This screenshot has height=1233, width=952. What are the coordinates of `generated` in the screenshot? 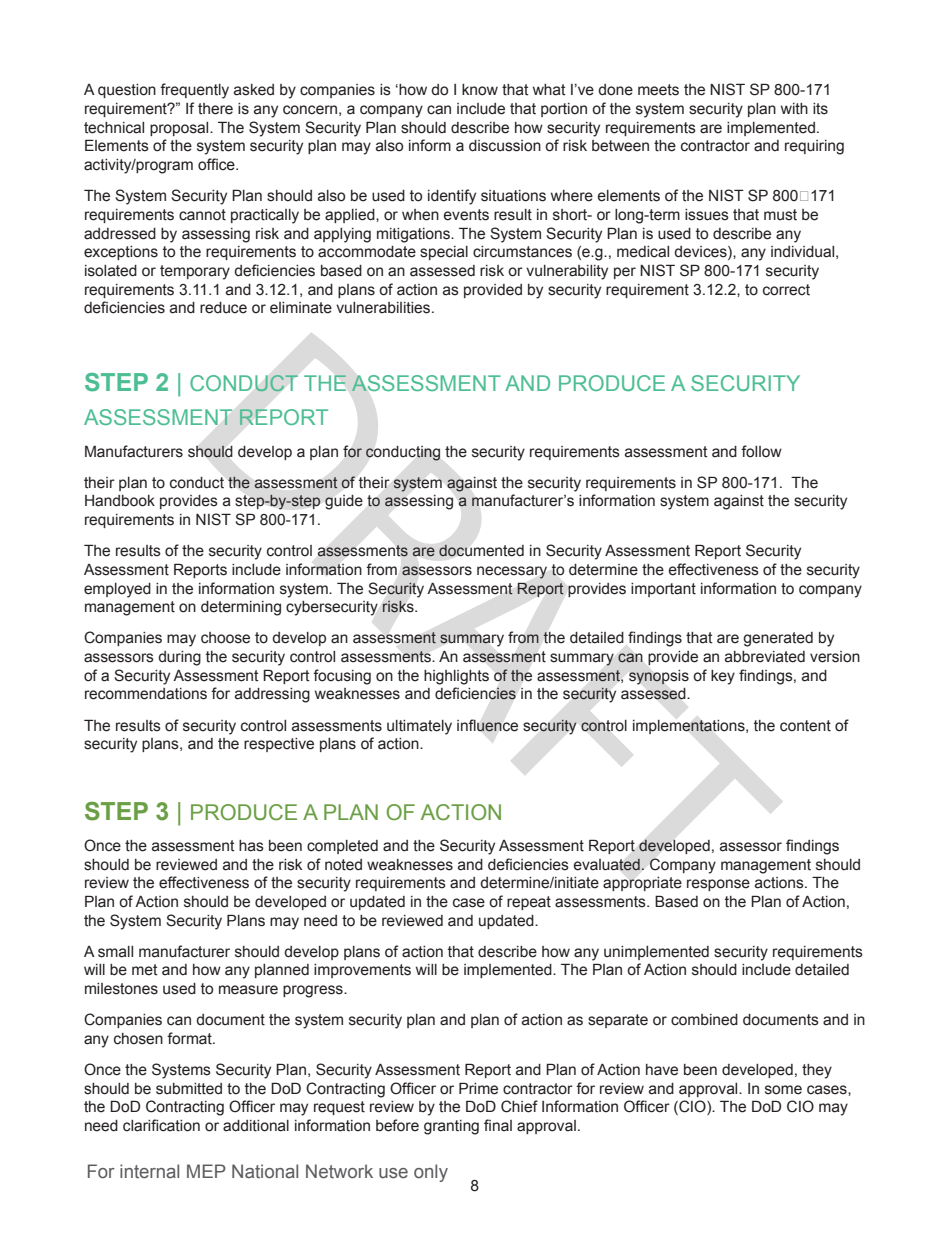 It's located at (778, 639).
